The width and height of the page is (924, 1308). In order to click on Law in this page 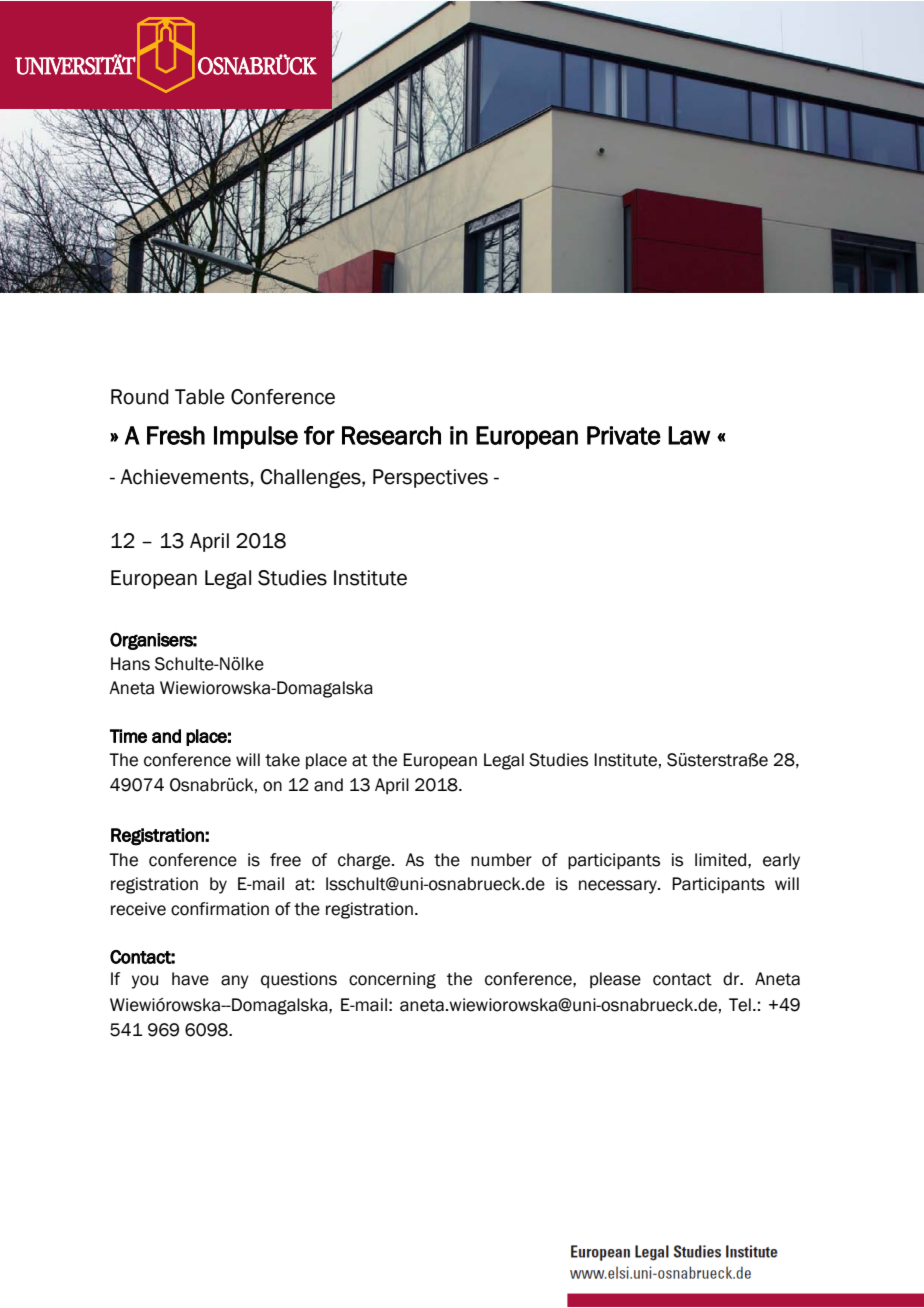, I will do `click(689, 435)`.
